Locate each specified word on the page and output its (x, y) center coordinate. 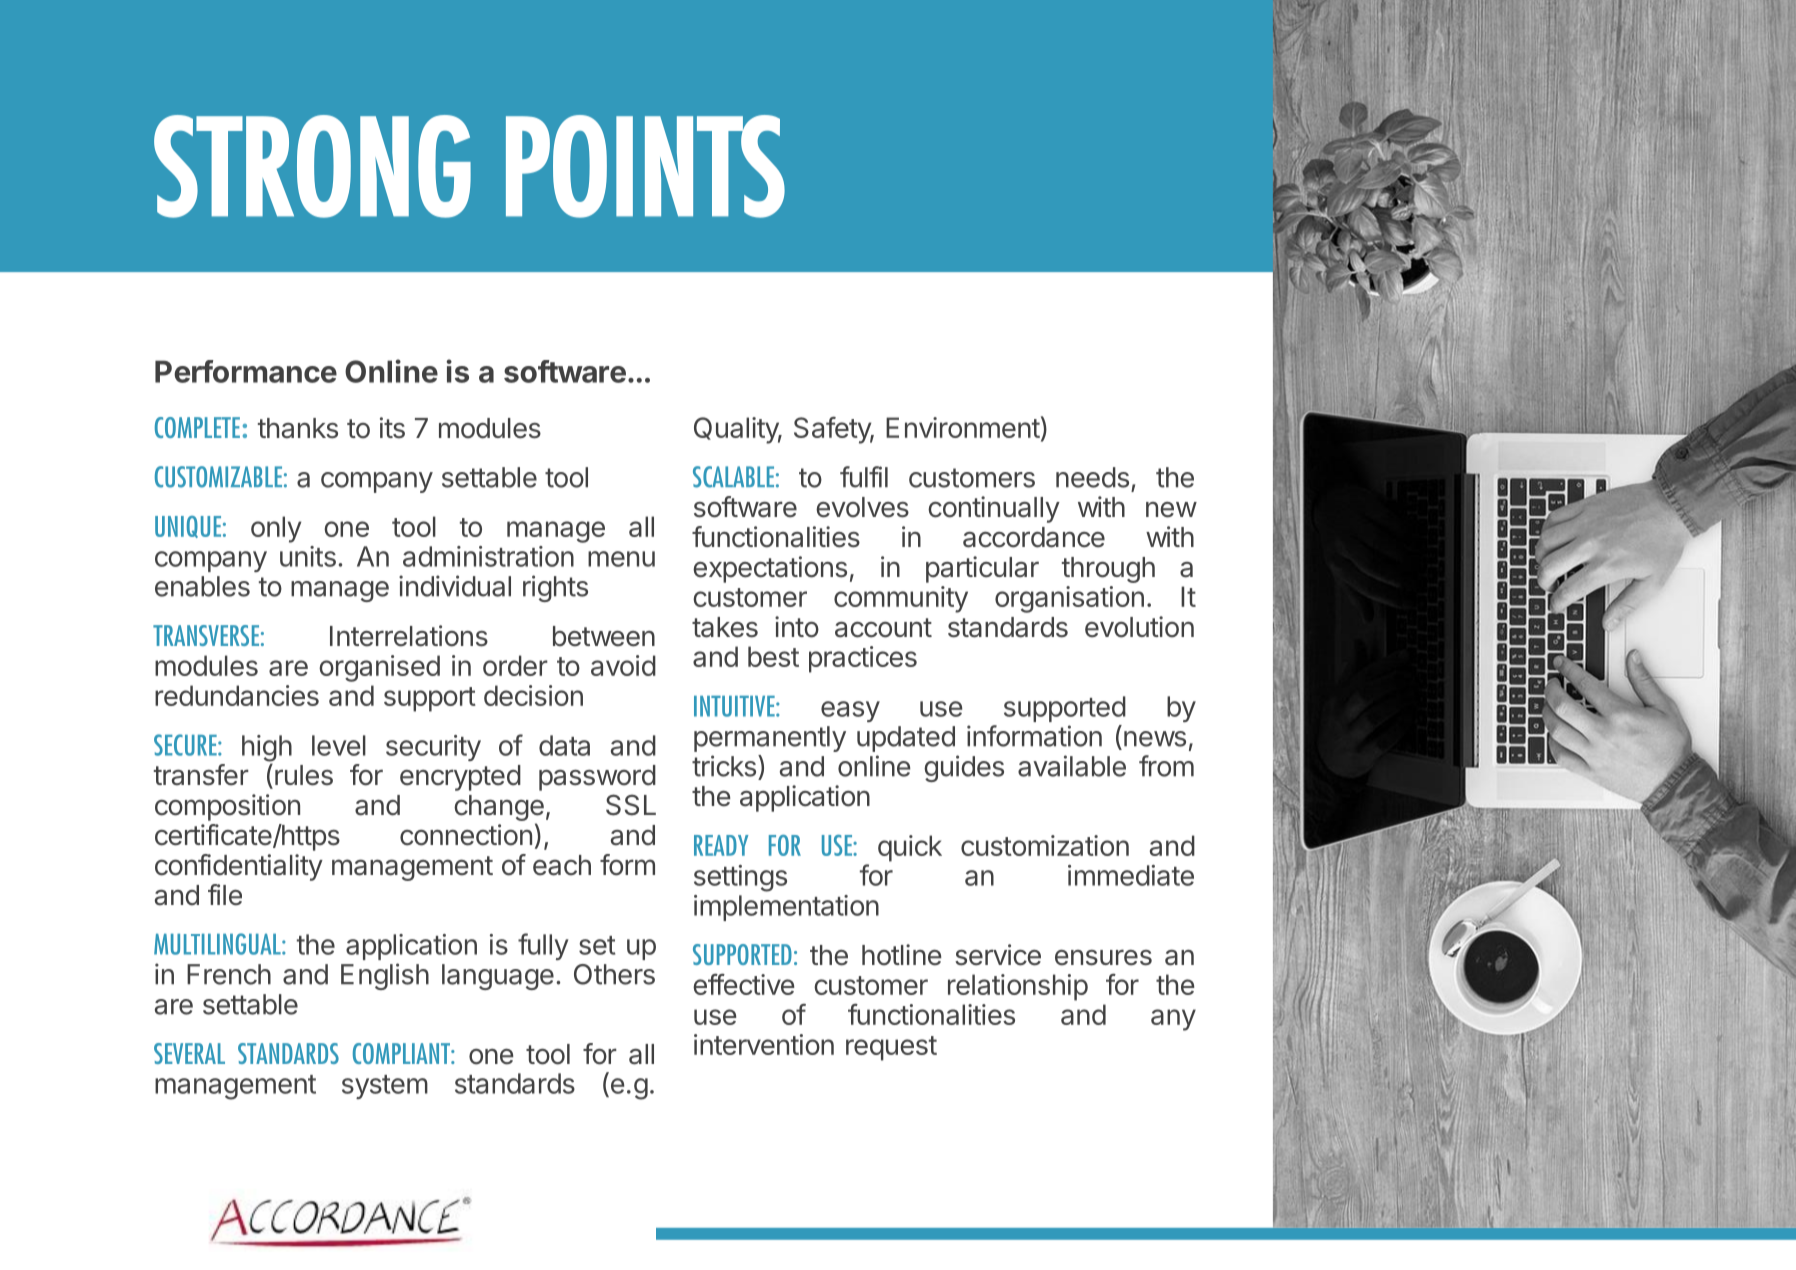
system (385, 1087)
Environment (963, 427)
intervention (764, 1044)
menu (621, 559)
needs (1092, 477)
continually (994, 509)
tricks (724, 766)
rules (304, 775)
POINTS (645, 166)
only (276, 529)
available (1072, 766)
